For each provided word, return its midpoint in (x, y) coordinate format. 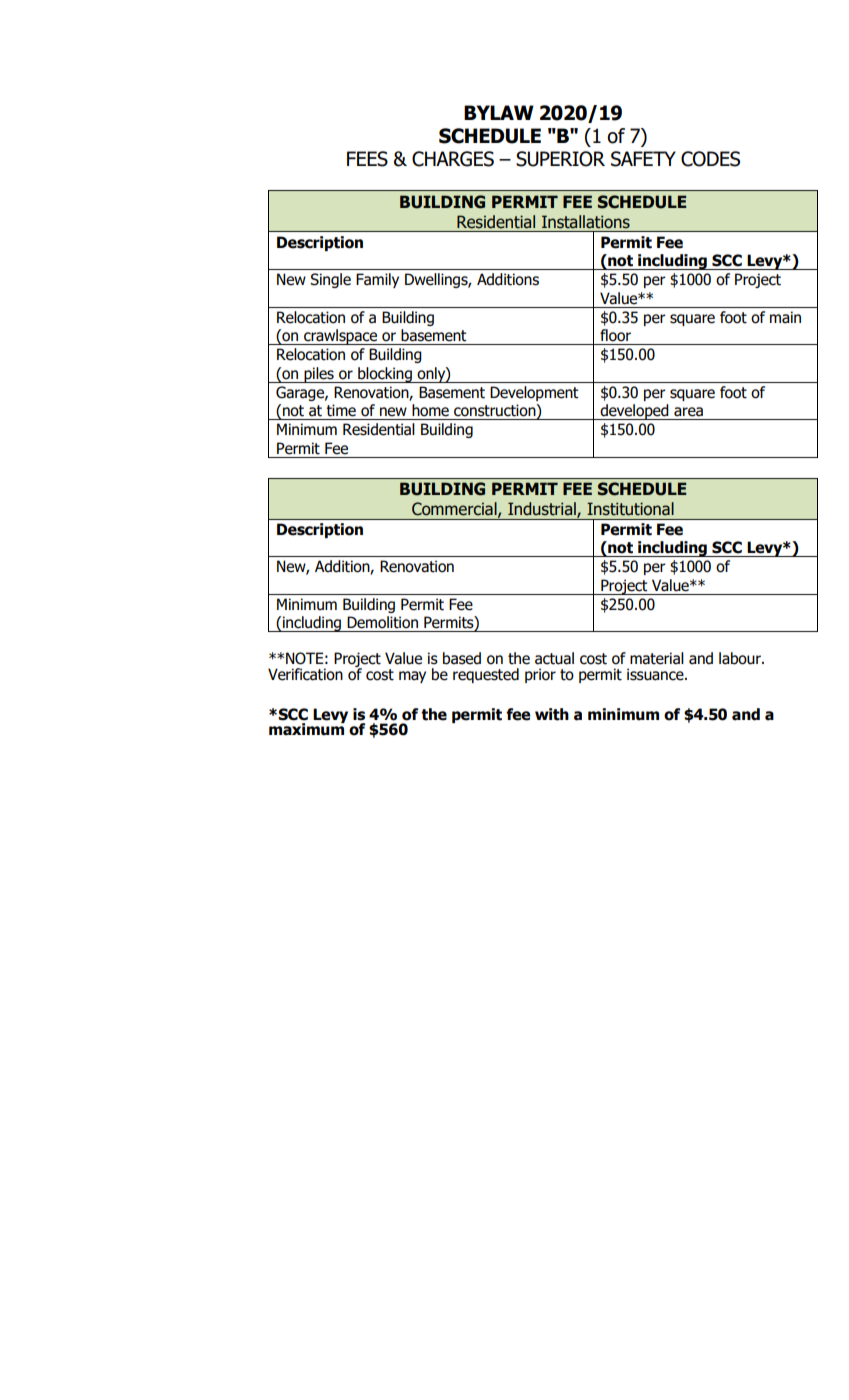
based (462, 658)
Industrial (543, 510)
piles (319, 375)
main (785, 317)
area (688, 412)
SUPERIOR (560, 159)
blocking (385, 375)
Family (377, 280)
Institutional (630, 509)
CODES (710, 159)
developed (634, 412)
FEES (367, 159)
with (552, 714)
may (412, 677)
